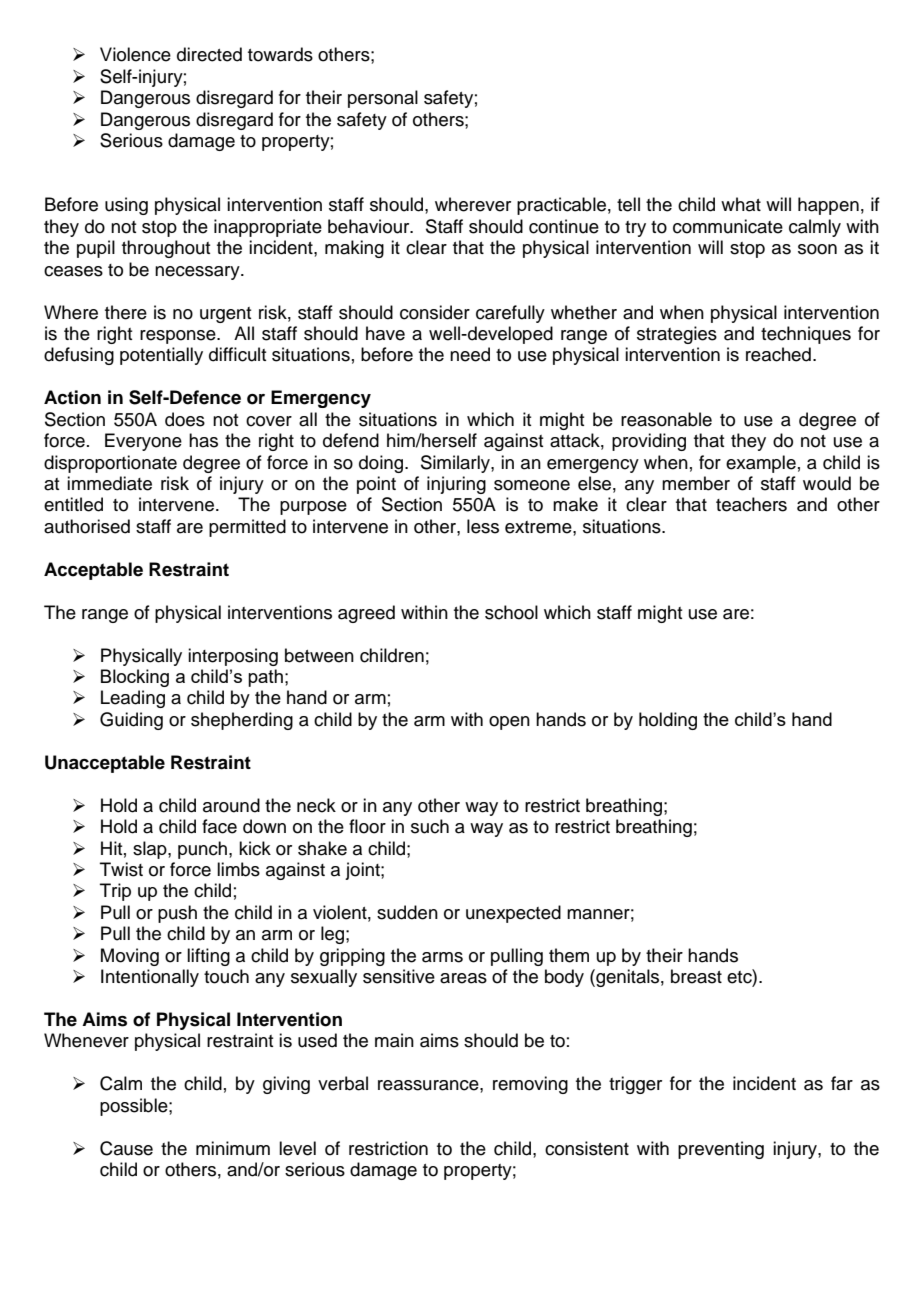 Image resolution: width=924 pixels, height=1308 pixels. Describe the element at coordinates (511, 612) in the page. I see `school` at that location.
